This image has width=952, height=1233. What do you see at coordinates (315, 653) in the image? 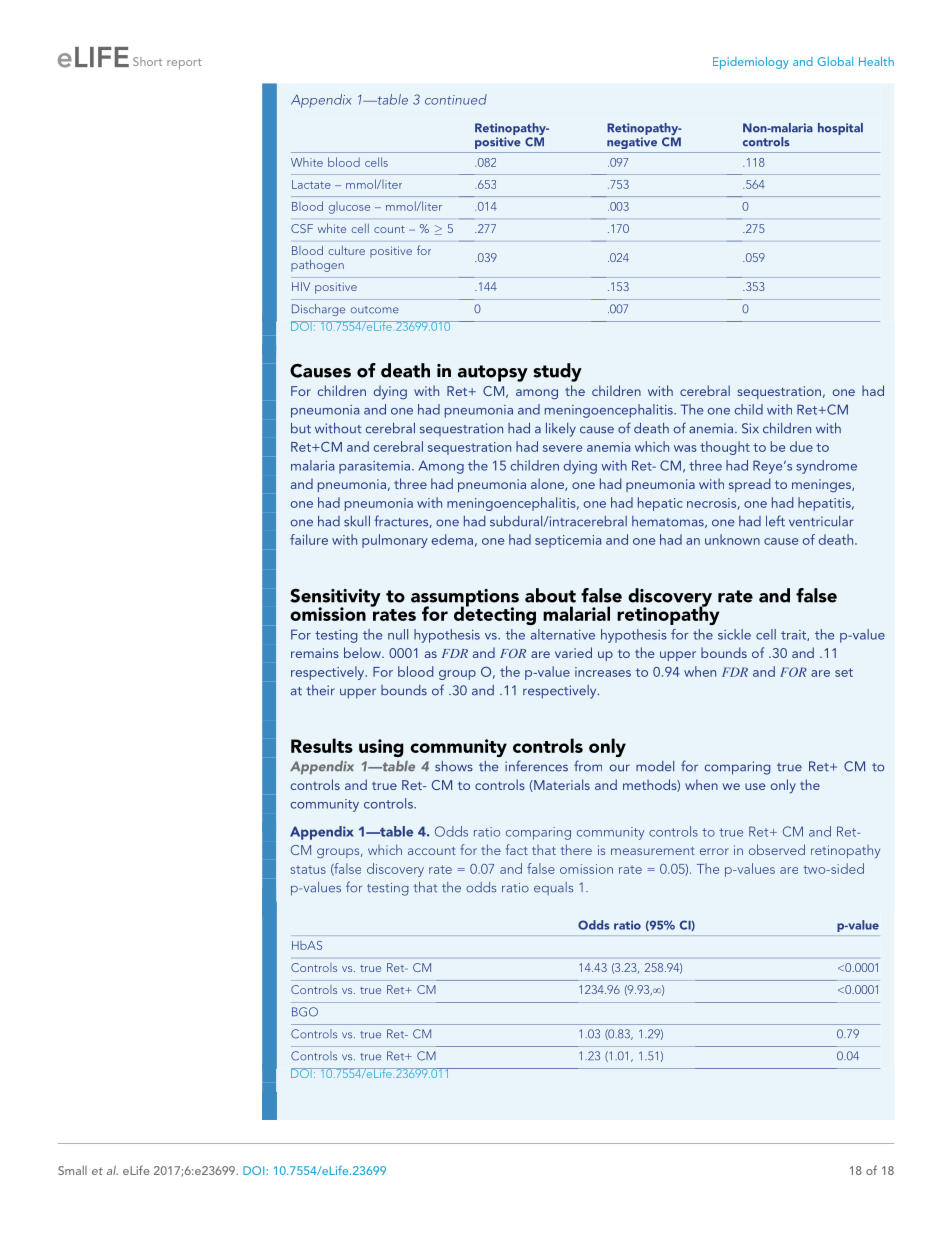
I see `remains` at bounding box center [315, 653].
